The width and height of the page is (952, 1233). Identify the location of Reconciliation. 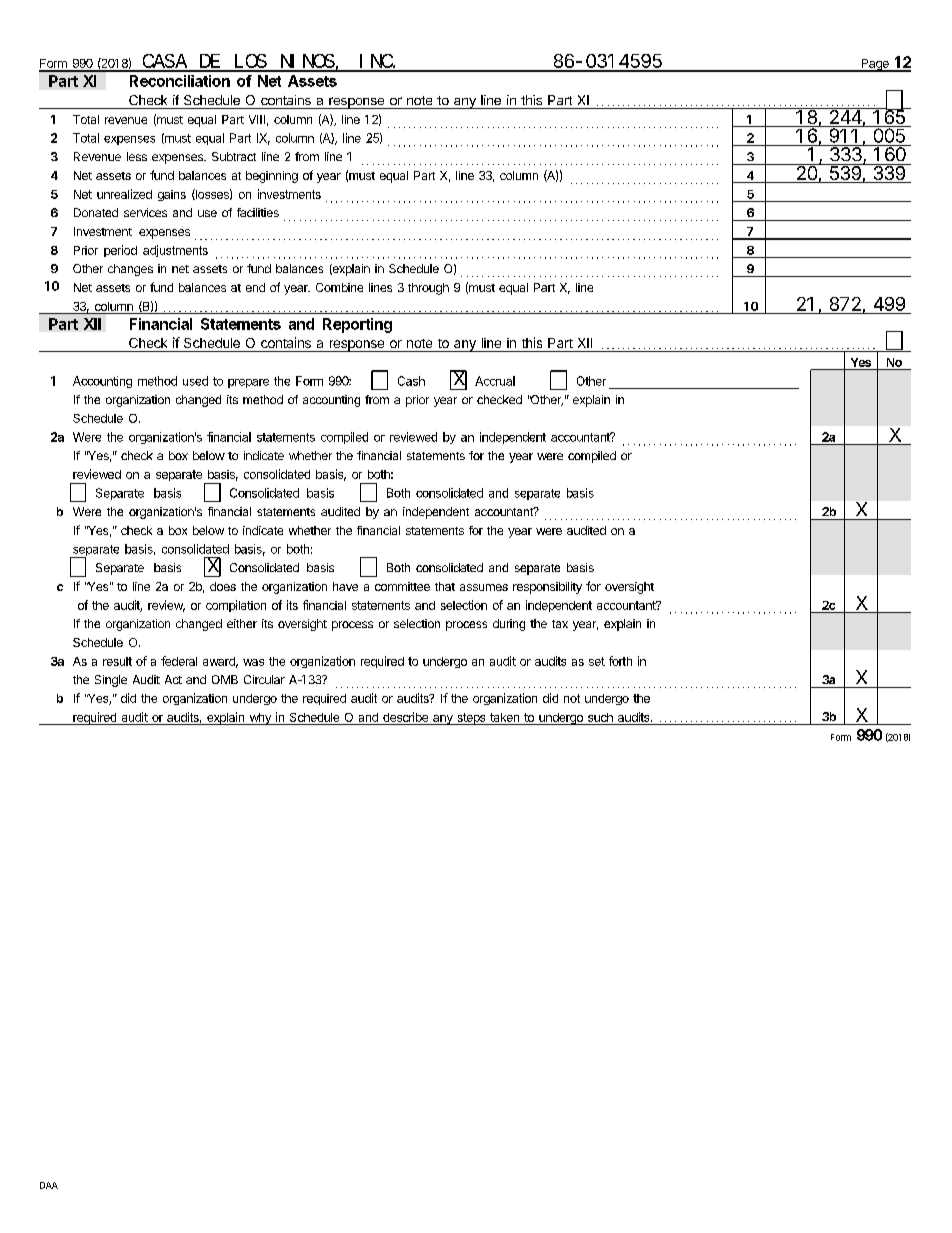
(180, 81).
